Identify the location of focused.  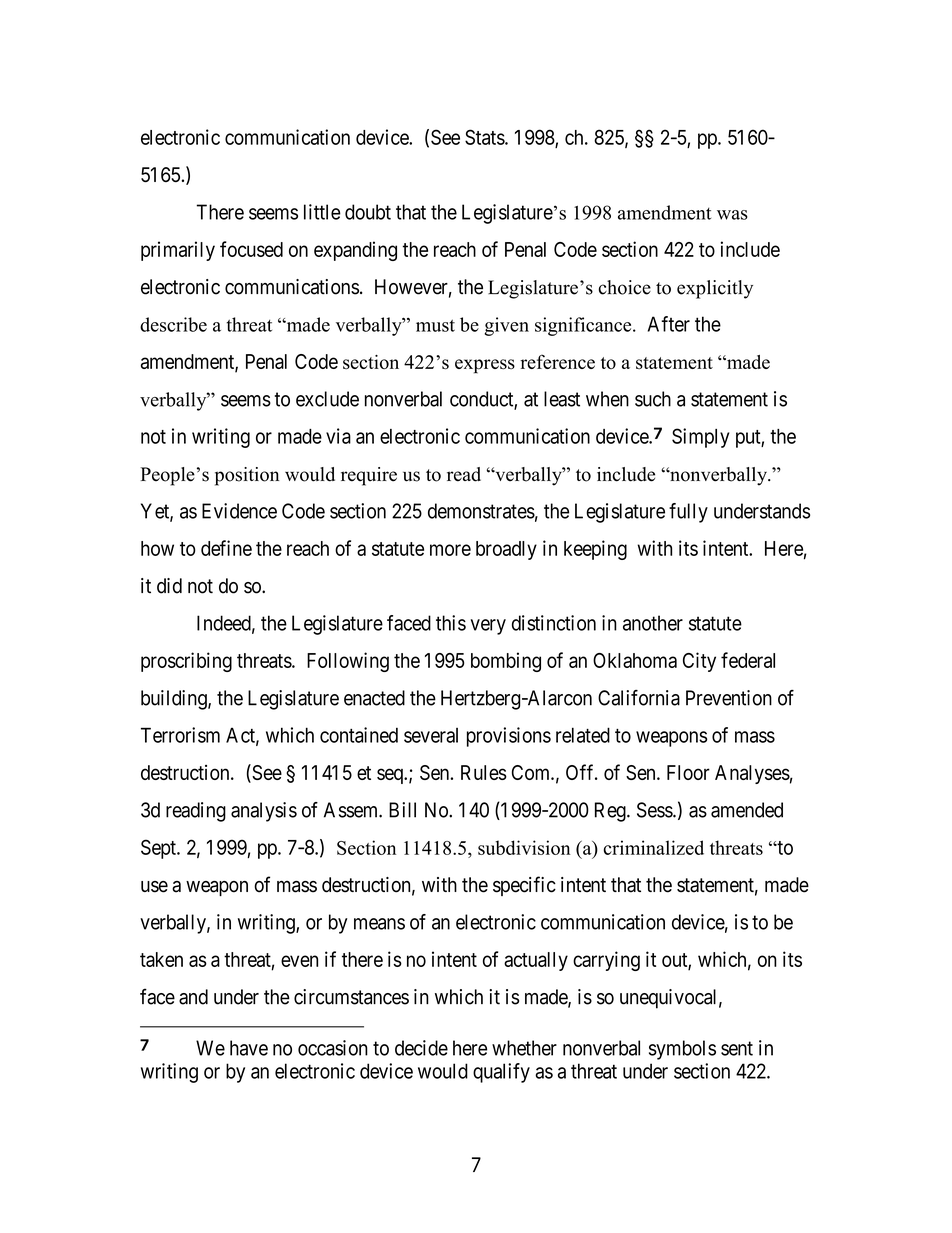
(251, 249).
